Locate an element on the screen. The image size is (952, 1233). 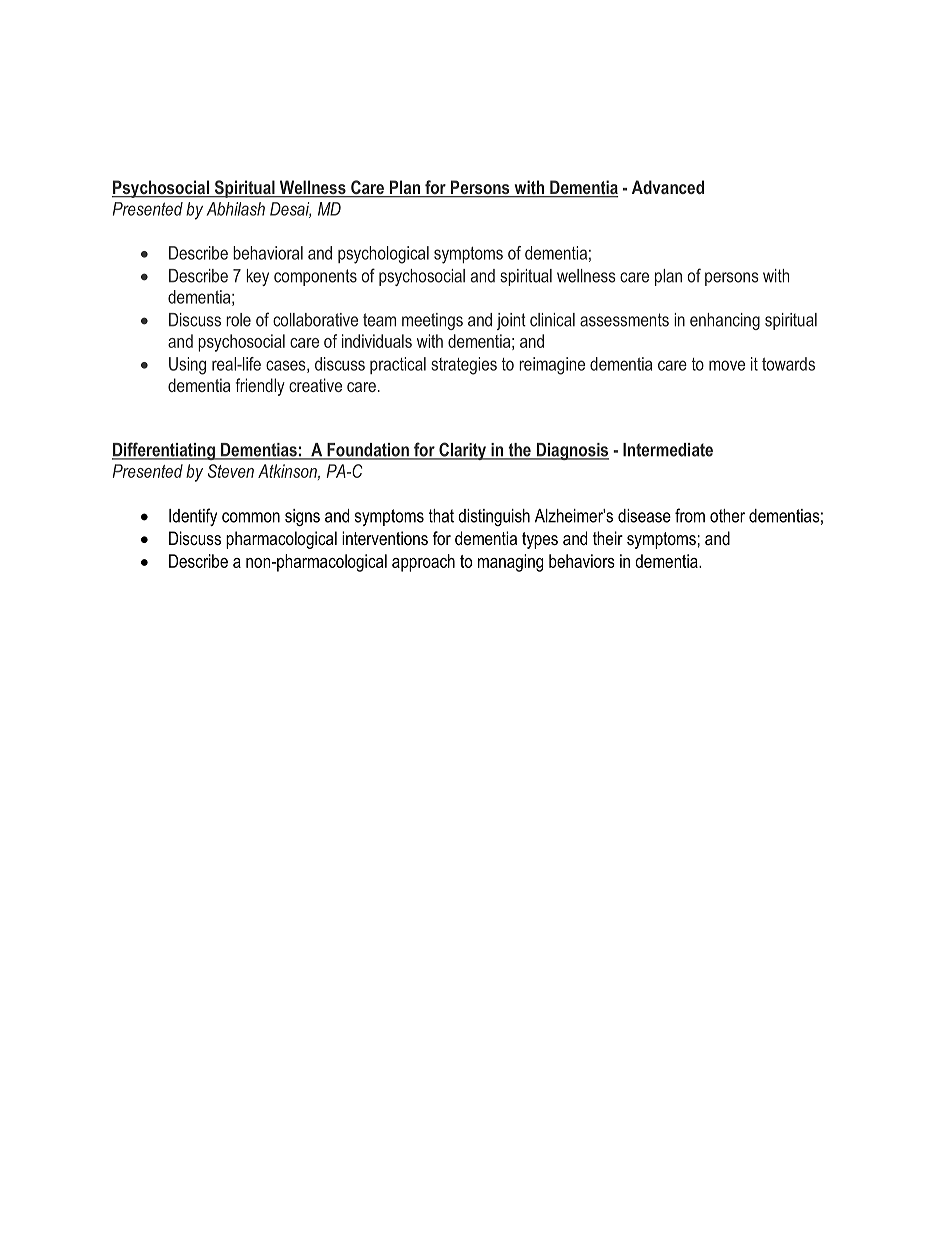
enhancing is located at coordinates (725, 321).
